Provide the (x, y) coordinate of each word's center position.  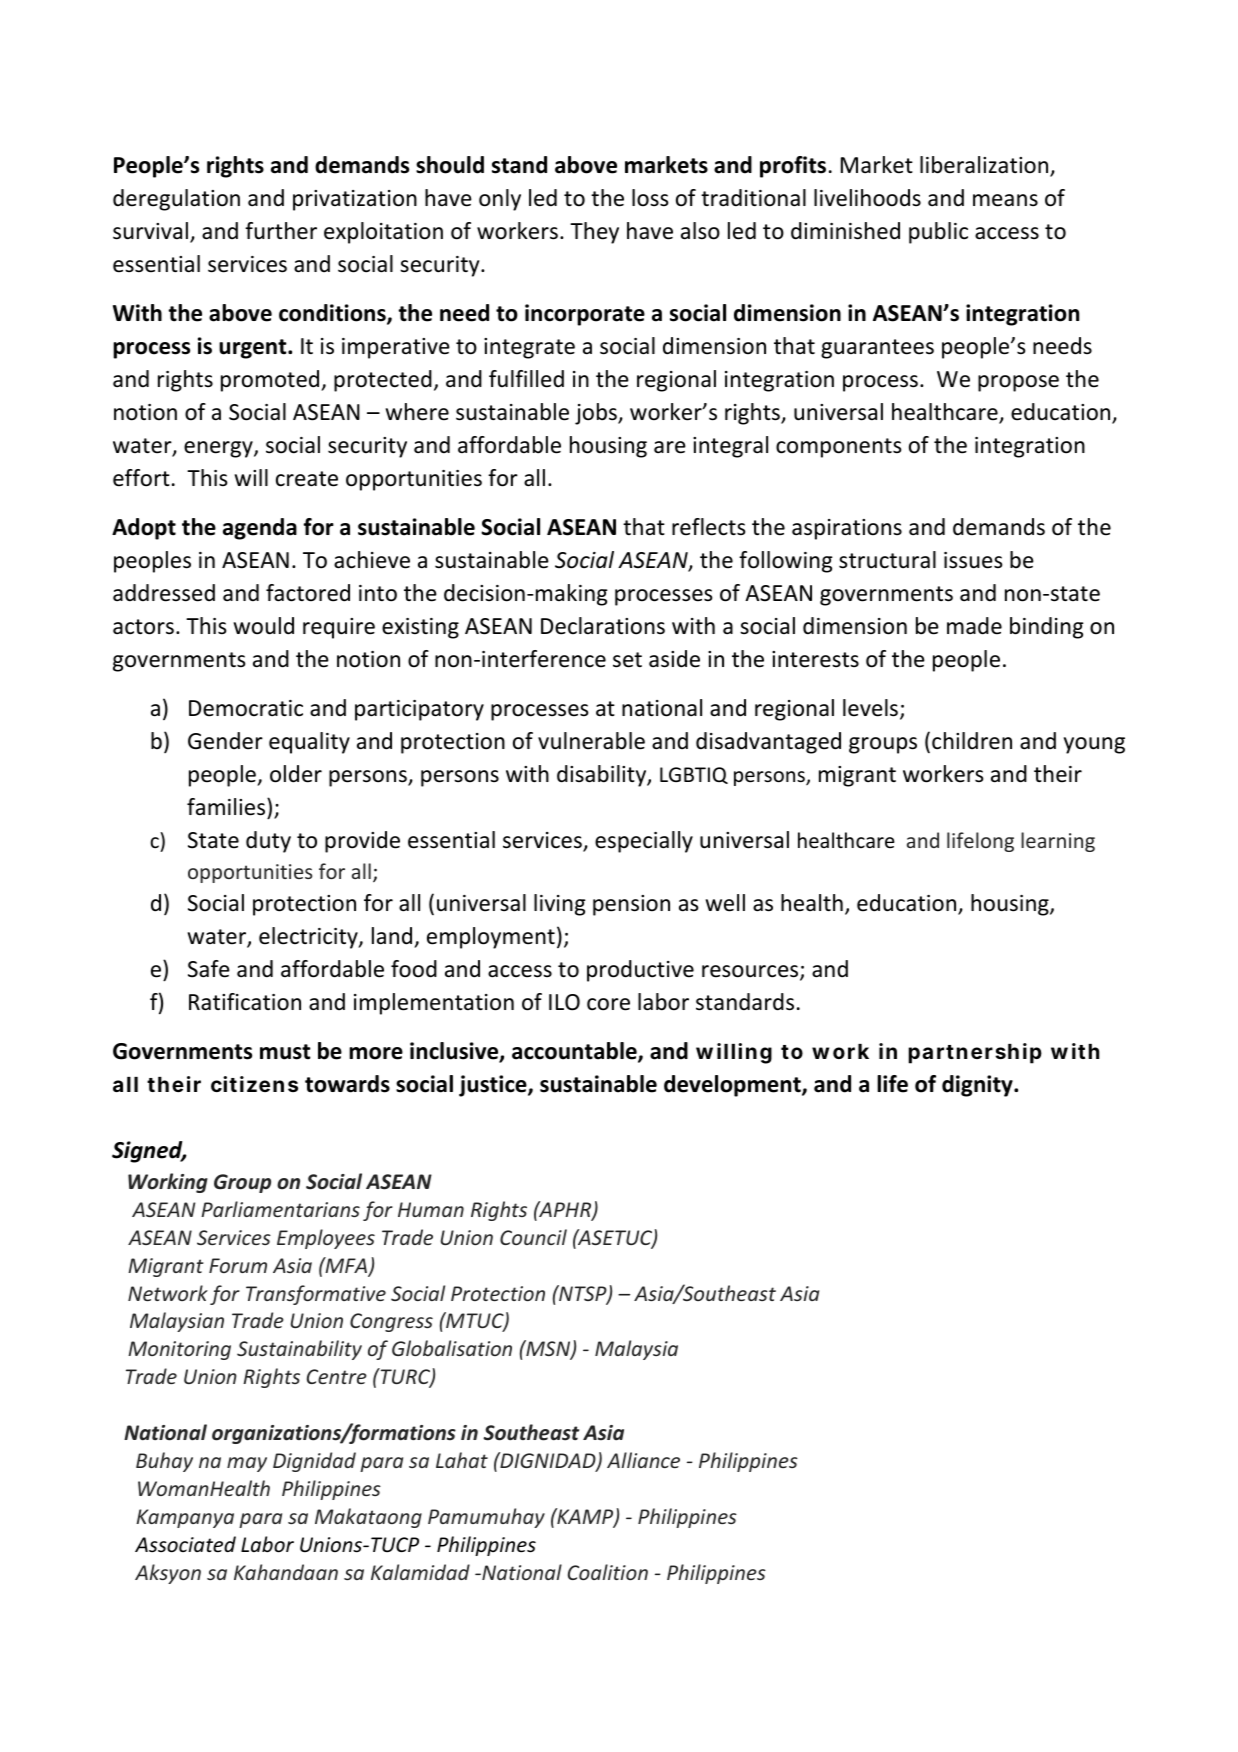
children (972, 741)
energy (219, 449)
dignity (978, 1086)
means (1005, 200)
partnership (975, 1053)
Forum (238, 1265)
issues (973, 560)
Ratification (245, 1002)
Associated (185, 1544)
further (281, 231)
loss (650, 198)
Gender (225, 741)
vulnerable (591, 741)
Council (533, 1237)
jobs (597, 414)
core (608, 1004)
